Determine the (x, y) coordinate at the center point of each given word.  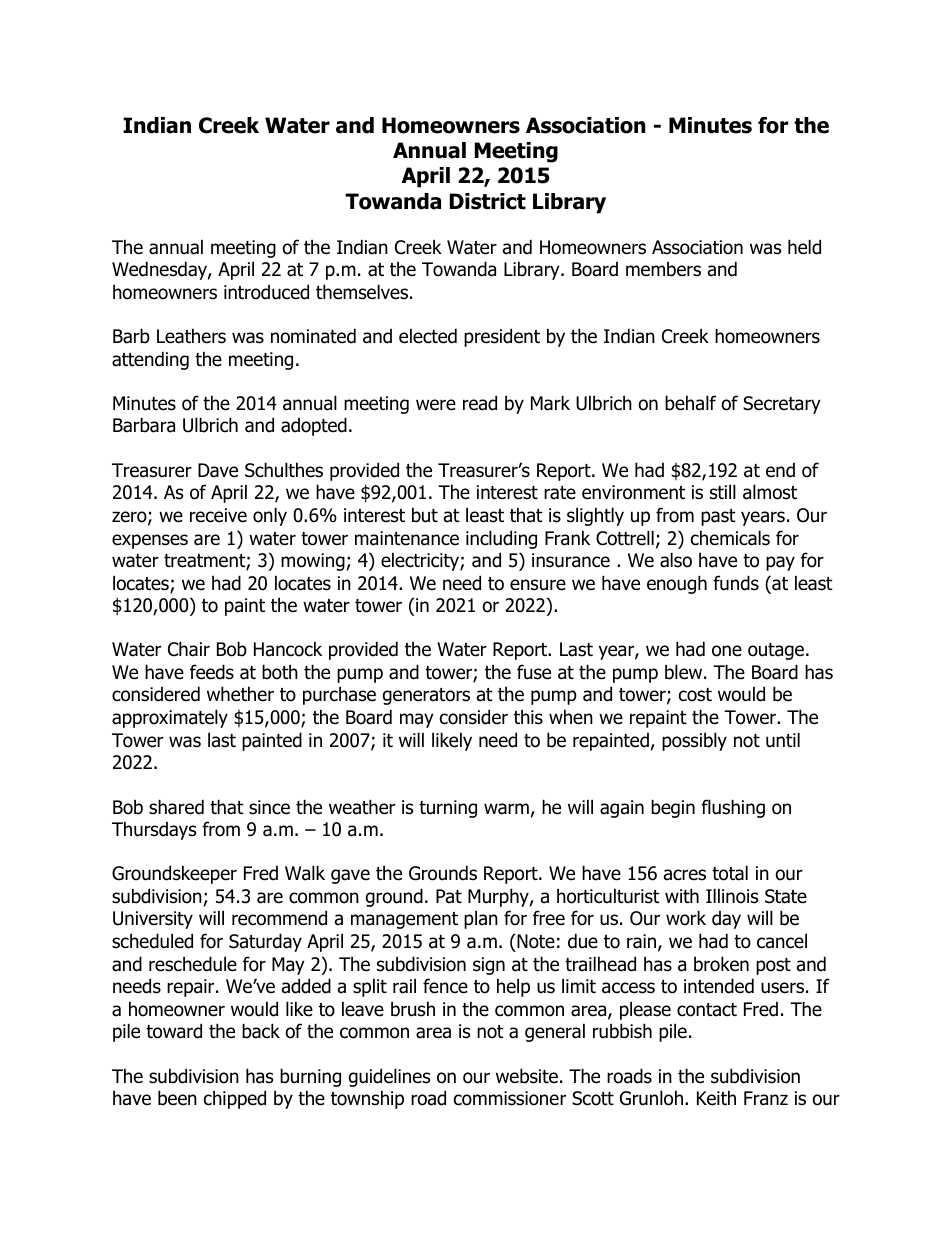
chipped (235, 1099)
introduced (266, 292)
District (488, 201)
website (527, 1076)
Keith (716, 1098)
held (804, 247)
